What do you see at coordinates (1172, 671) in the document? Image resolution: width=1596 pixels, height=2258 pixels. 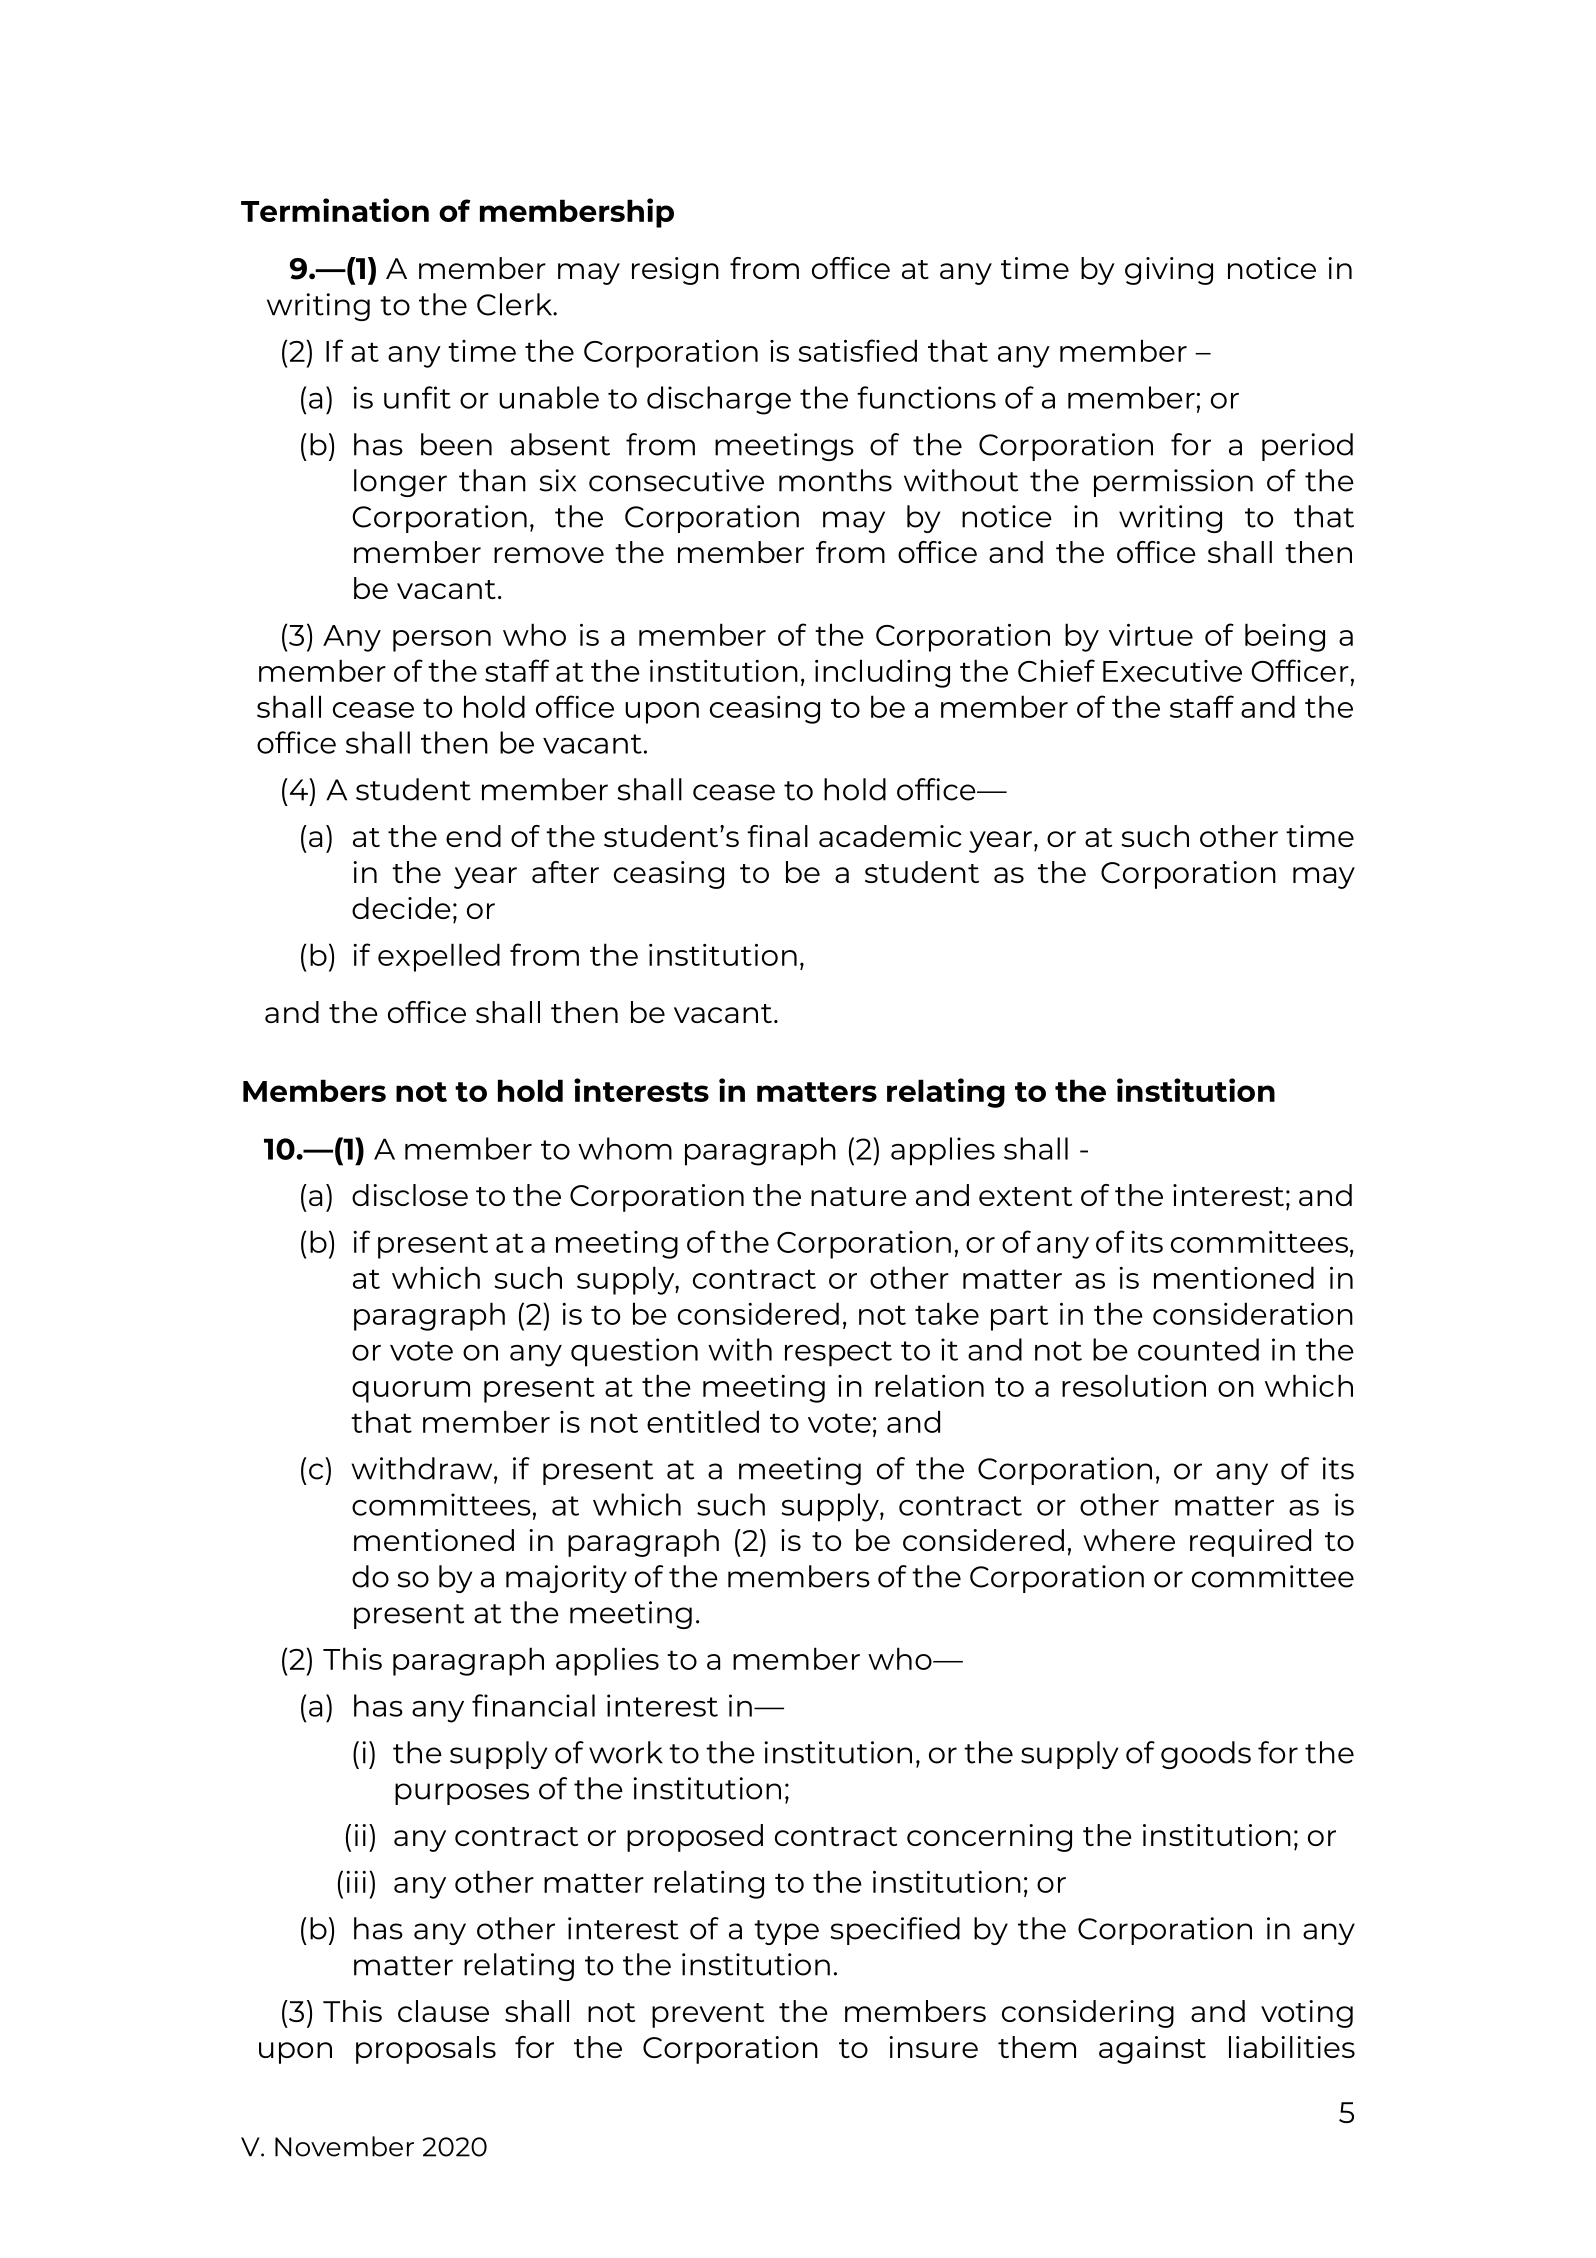 I see `Executive` at bounding box center [1172, 671].
